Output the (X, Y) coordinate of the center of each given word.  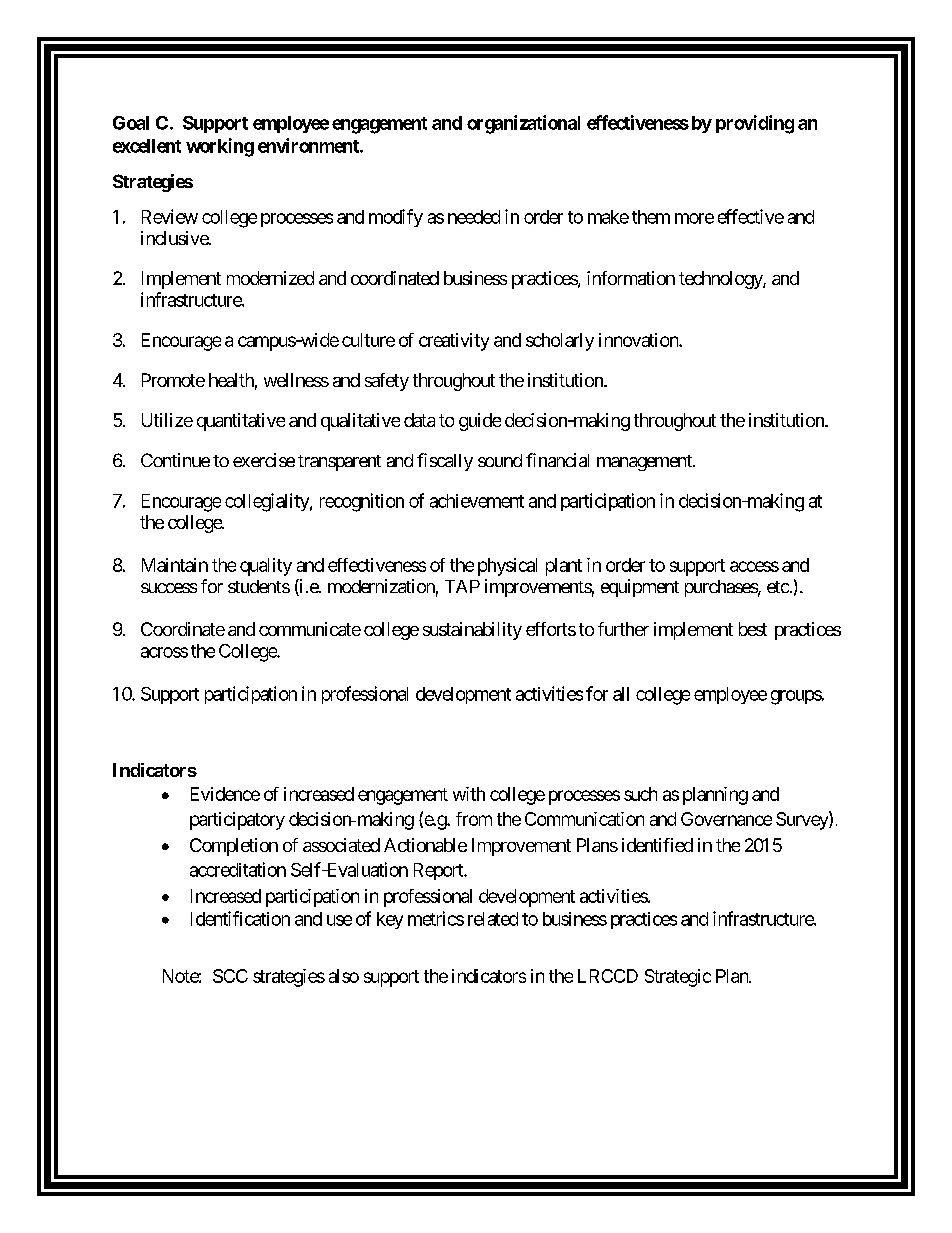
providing (755, 124)
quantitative (241, 422)
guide (480, 422)
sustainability (472, 631)
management (645, 463)
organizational (523, 124)
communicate (310, 629)
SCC (230, 976)
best (753, 629)
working (220, 147)
